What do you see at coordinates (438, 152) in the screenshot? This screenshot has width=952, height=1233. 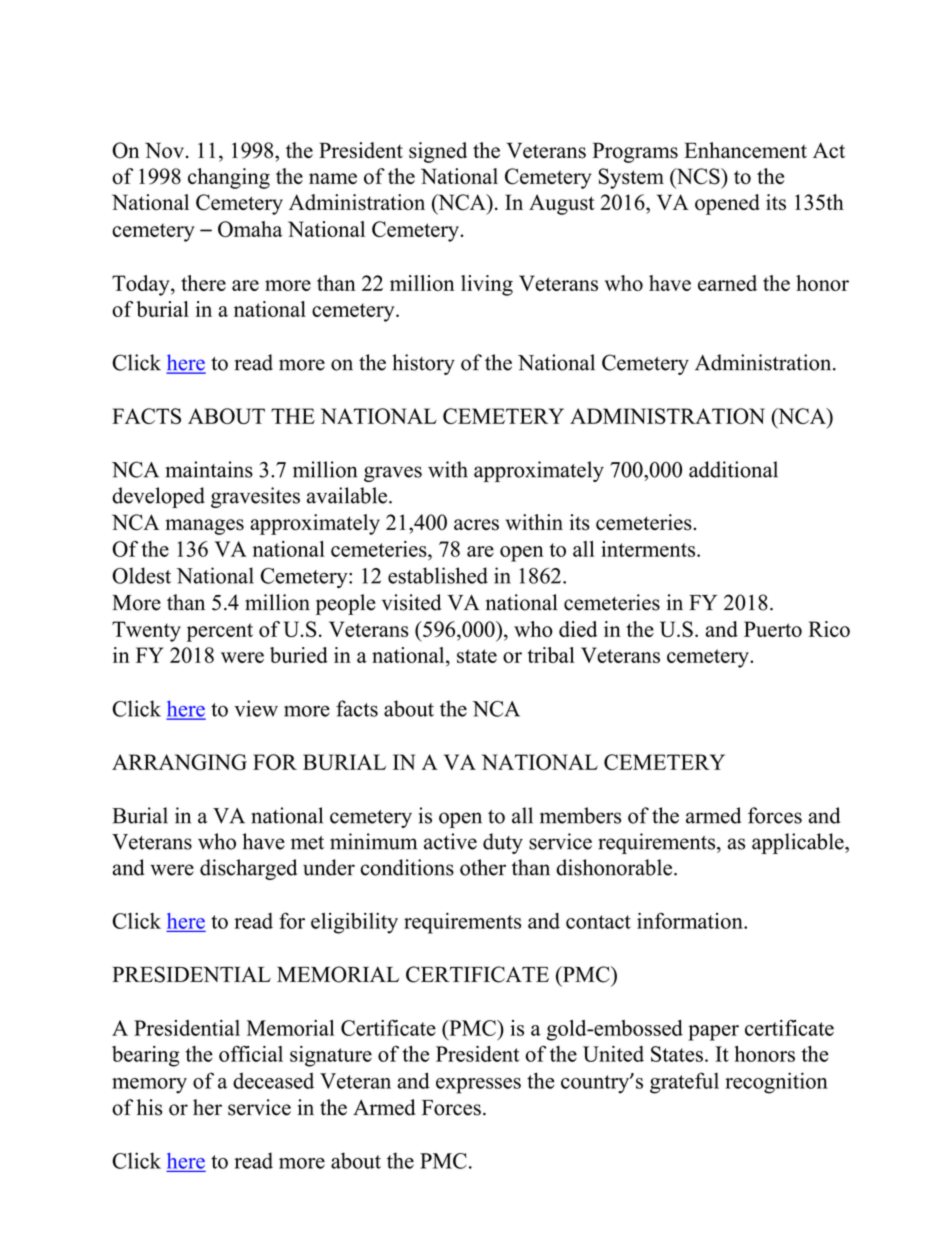 I see `signed` at bounding box center [438, 152].
